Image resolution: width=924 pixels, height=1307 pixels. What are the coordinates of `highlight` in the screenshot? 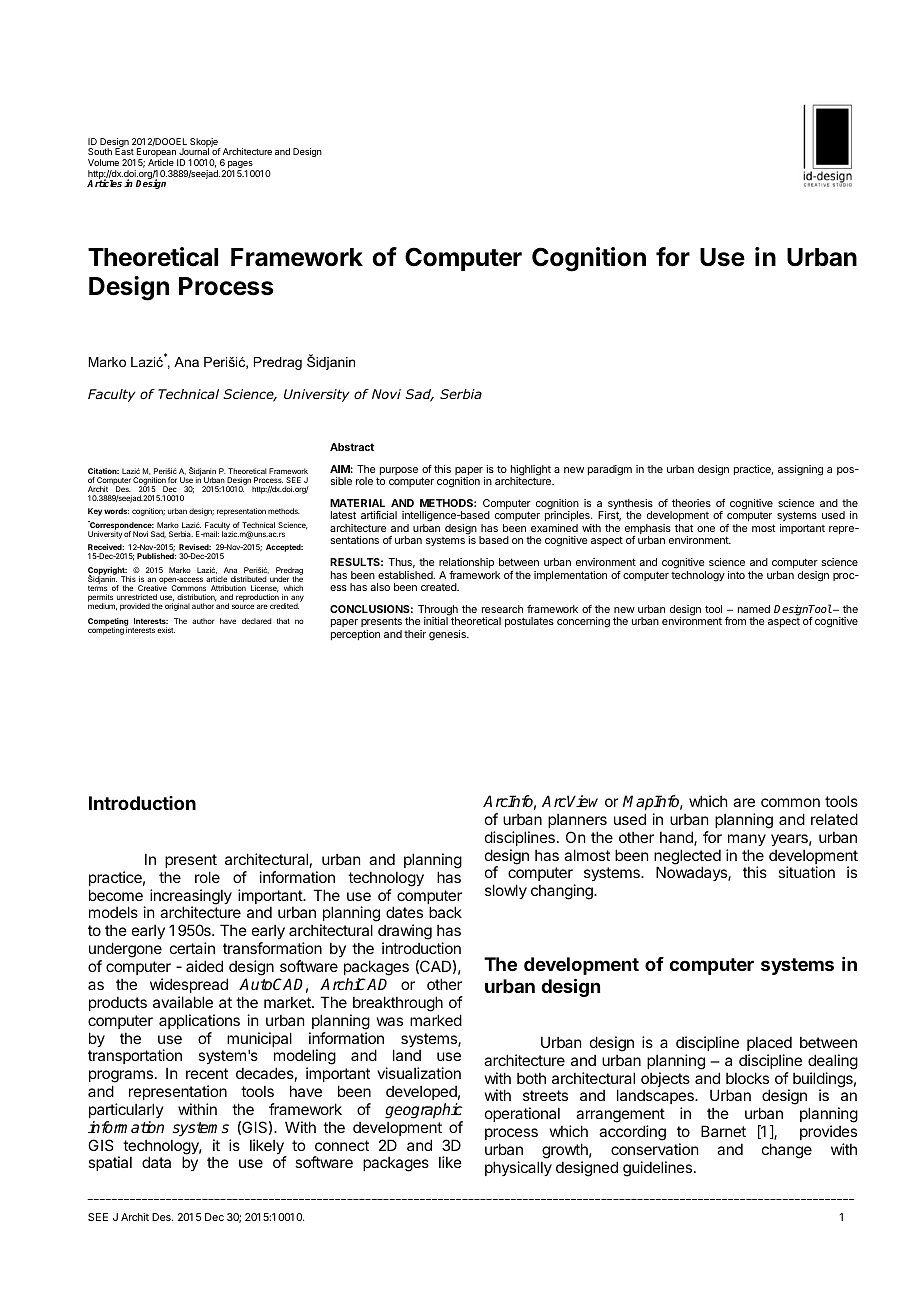 It's located at (530, 471).
